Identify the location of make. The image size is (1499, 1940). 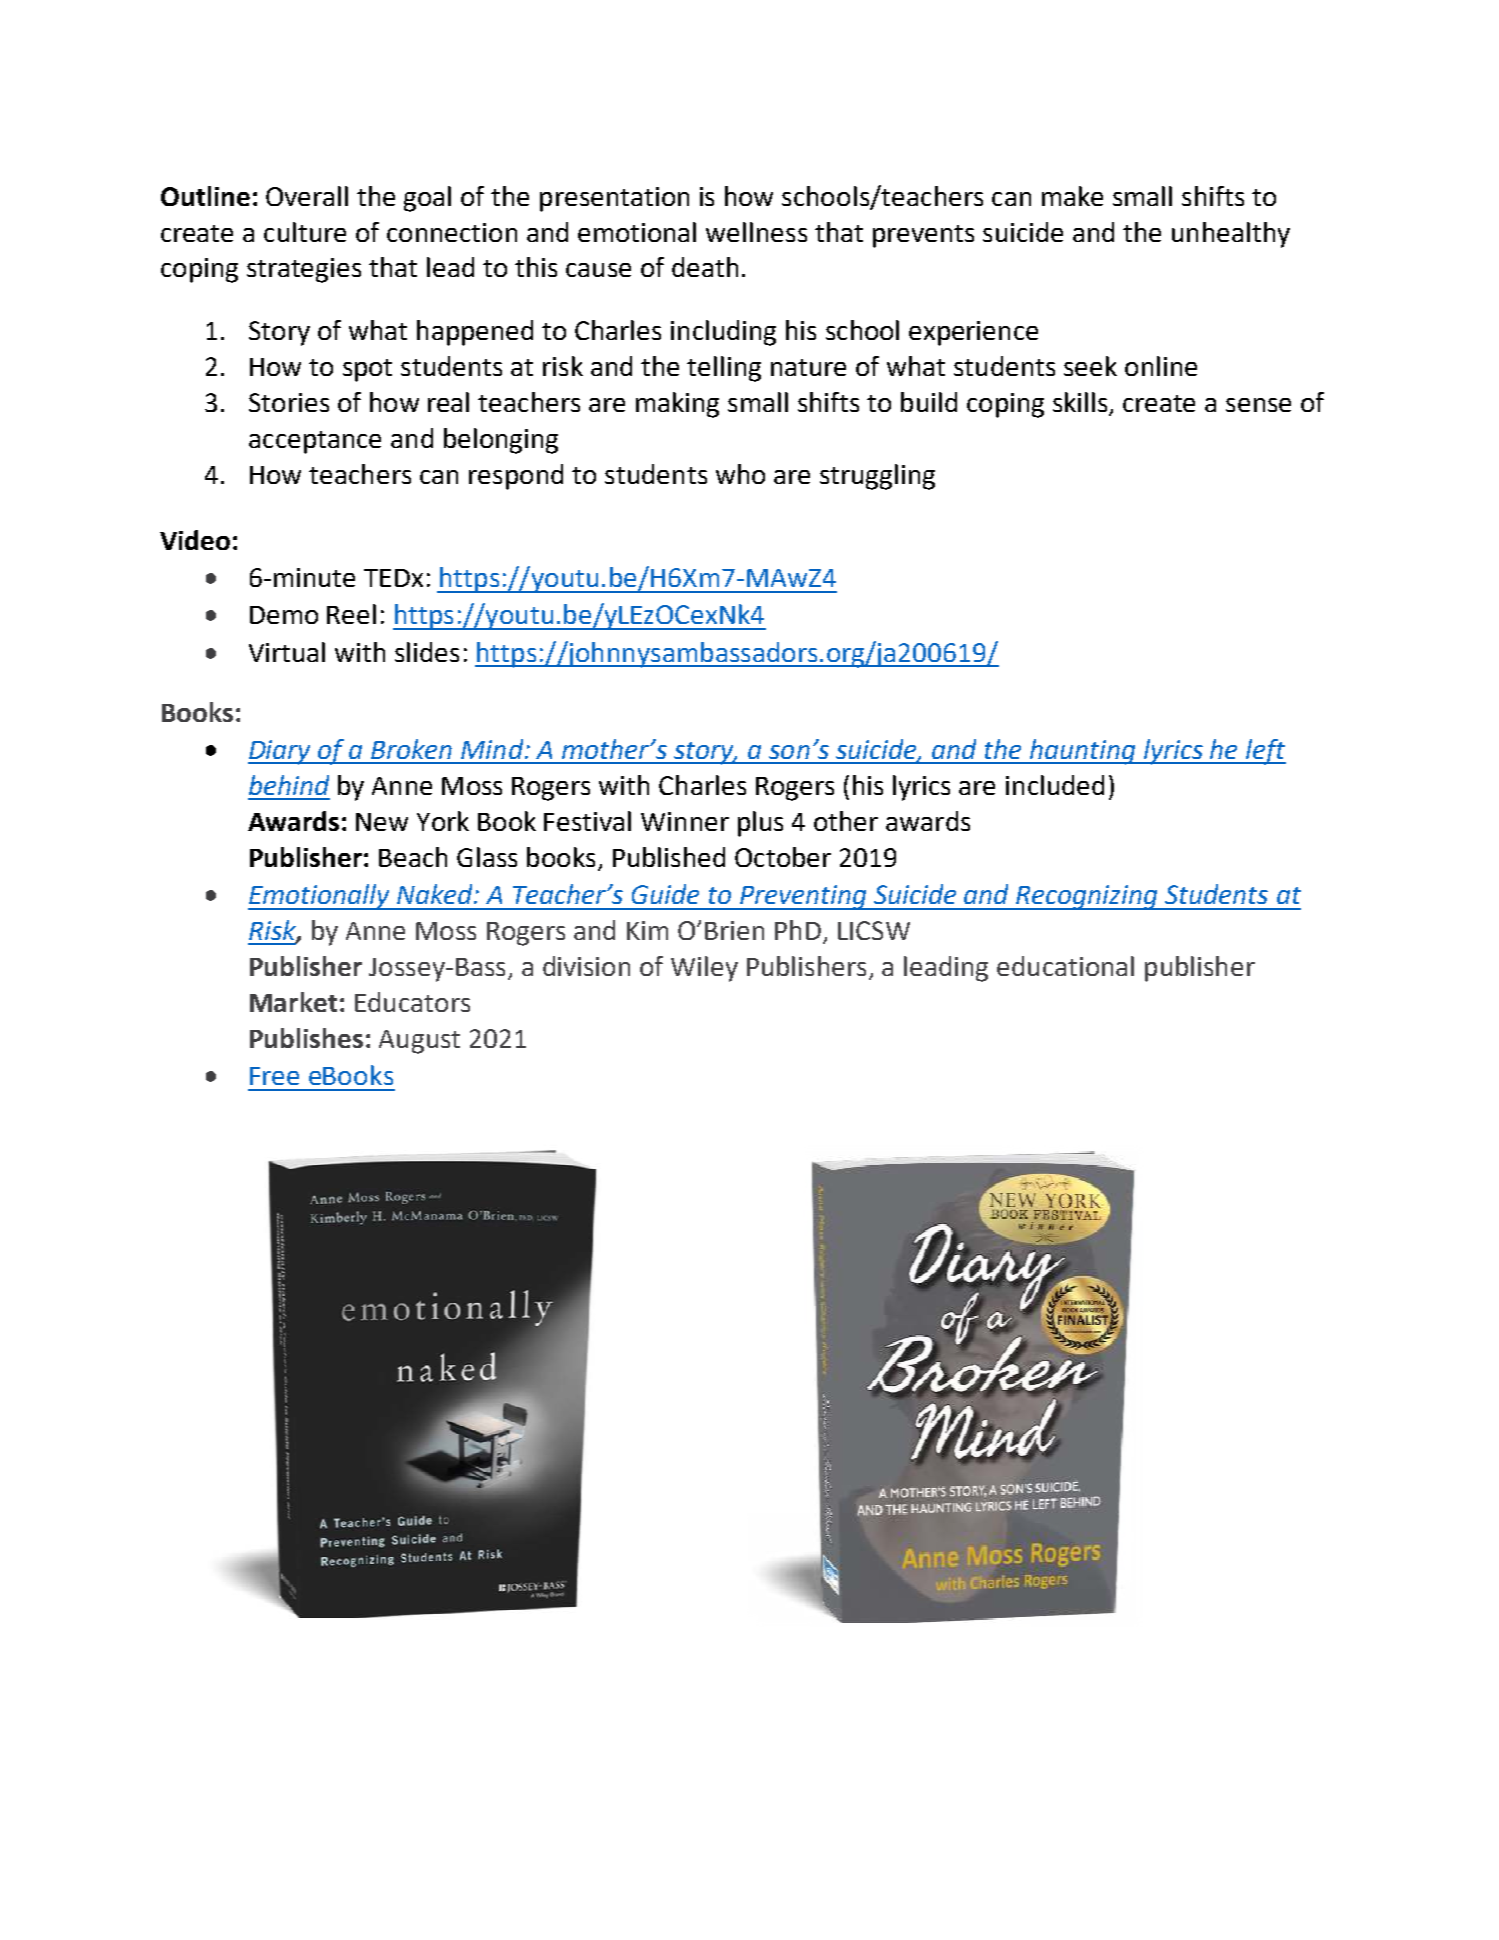
(1072, 196).
